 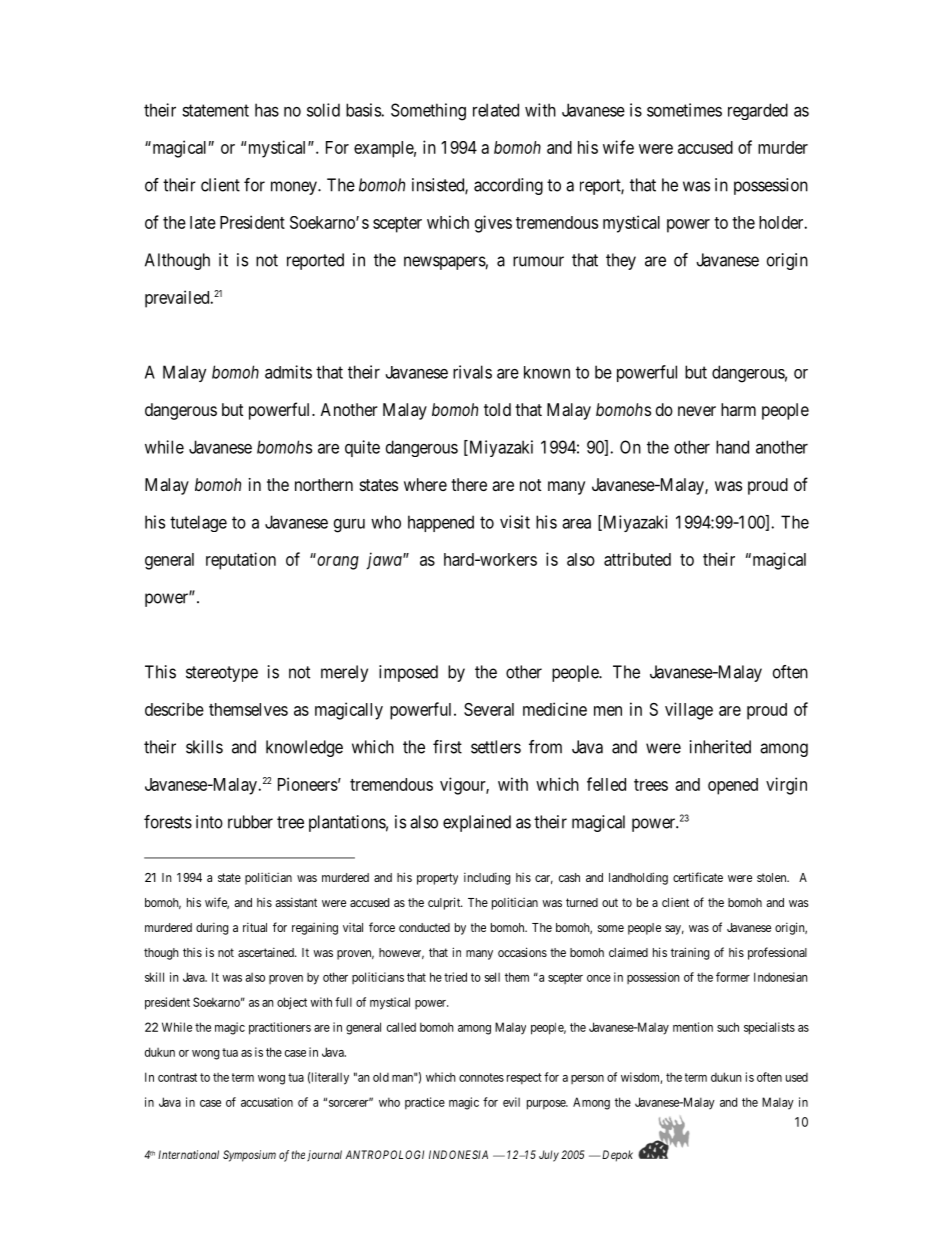 What do you see at coordinates (267, 1102) in the image?
I see `accusation` at bounding box center [267, 1102].
